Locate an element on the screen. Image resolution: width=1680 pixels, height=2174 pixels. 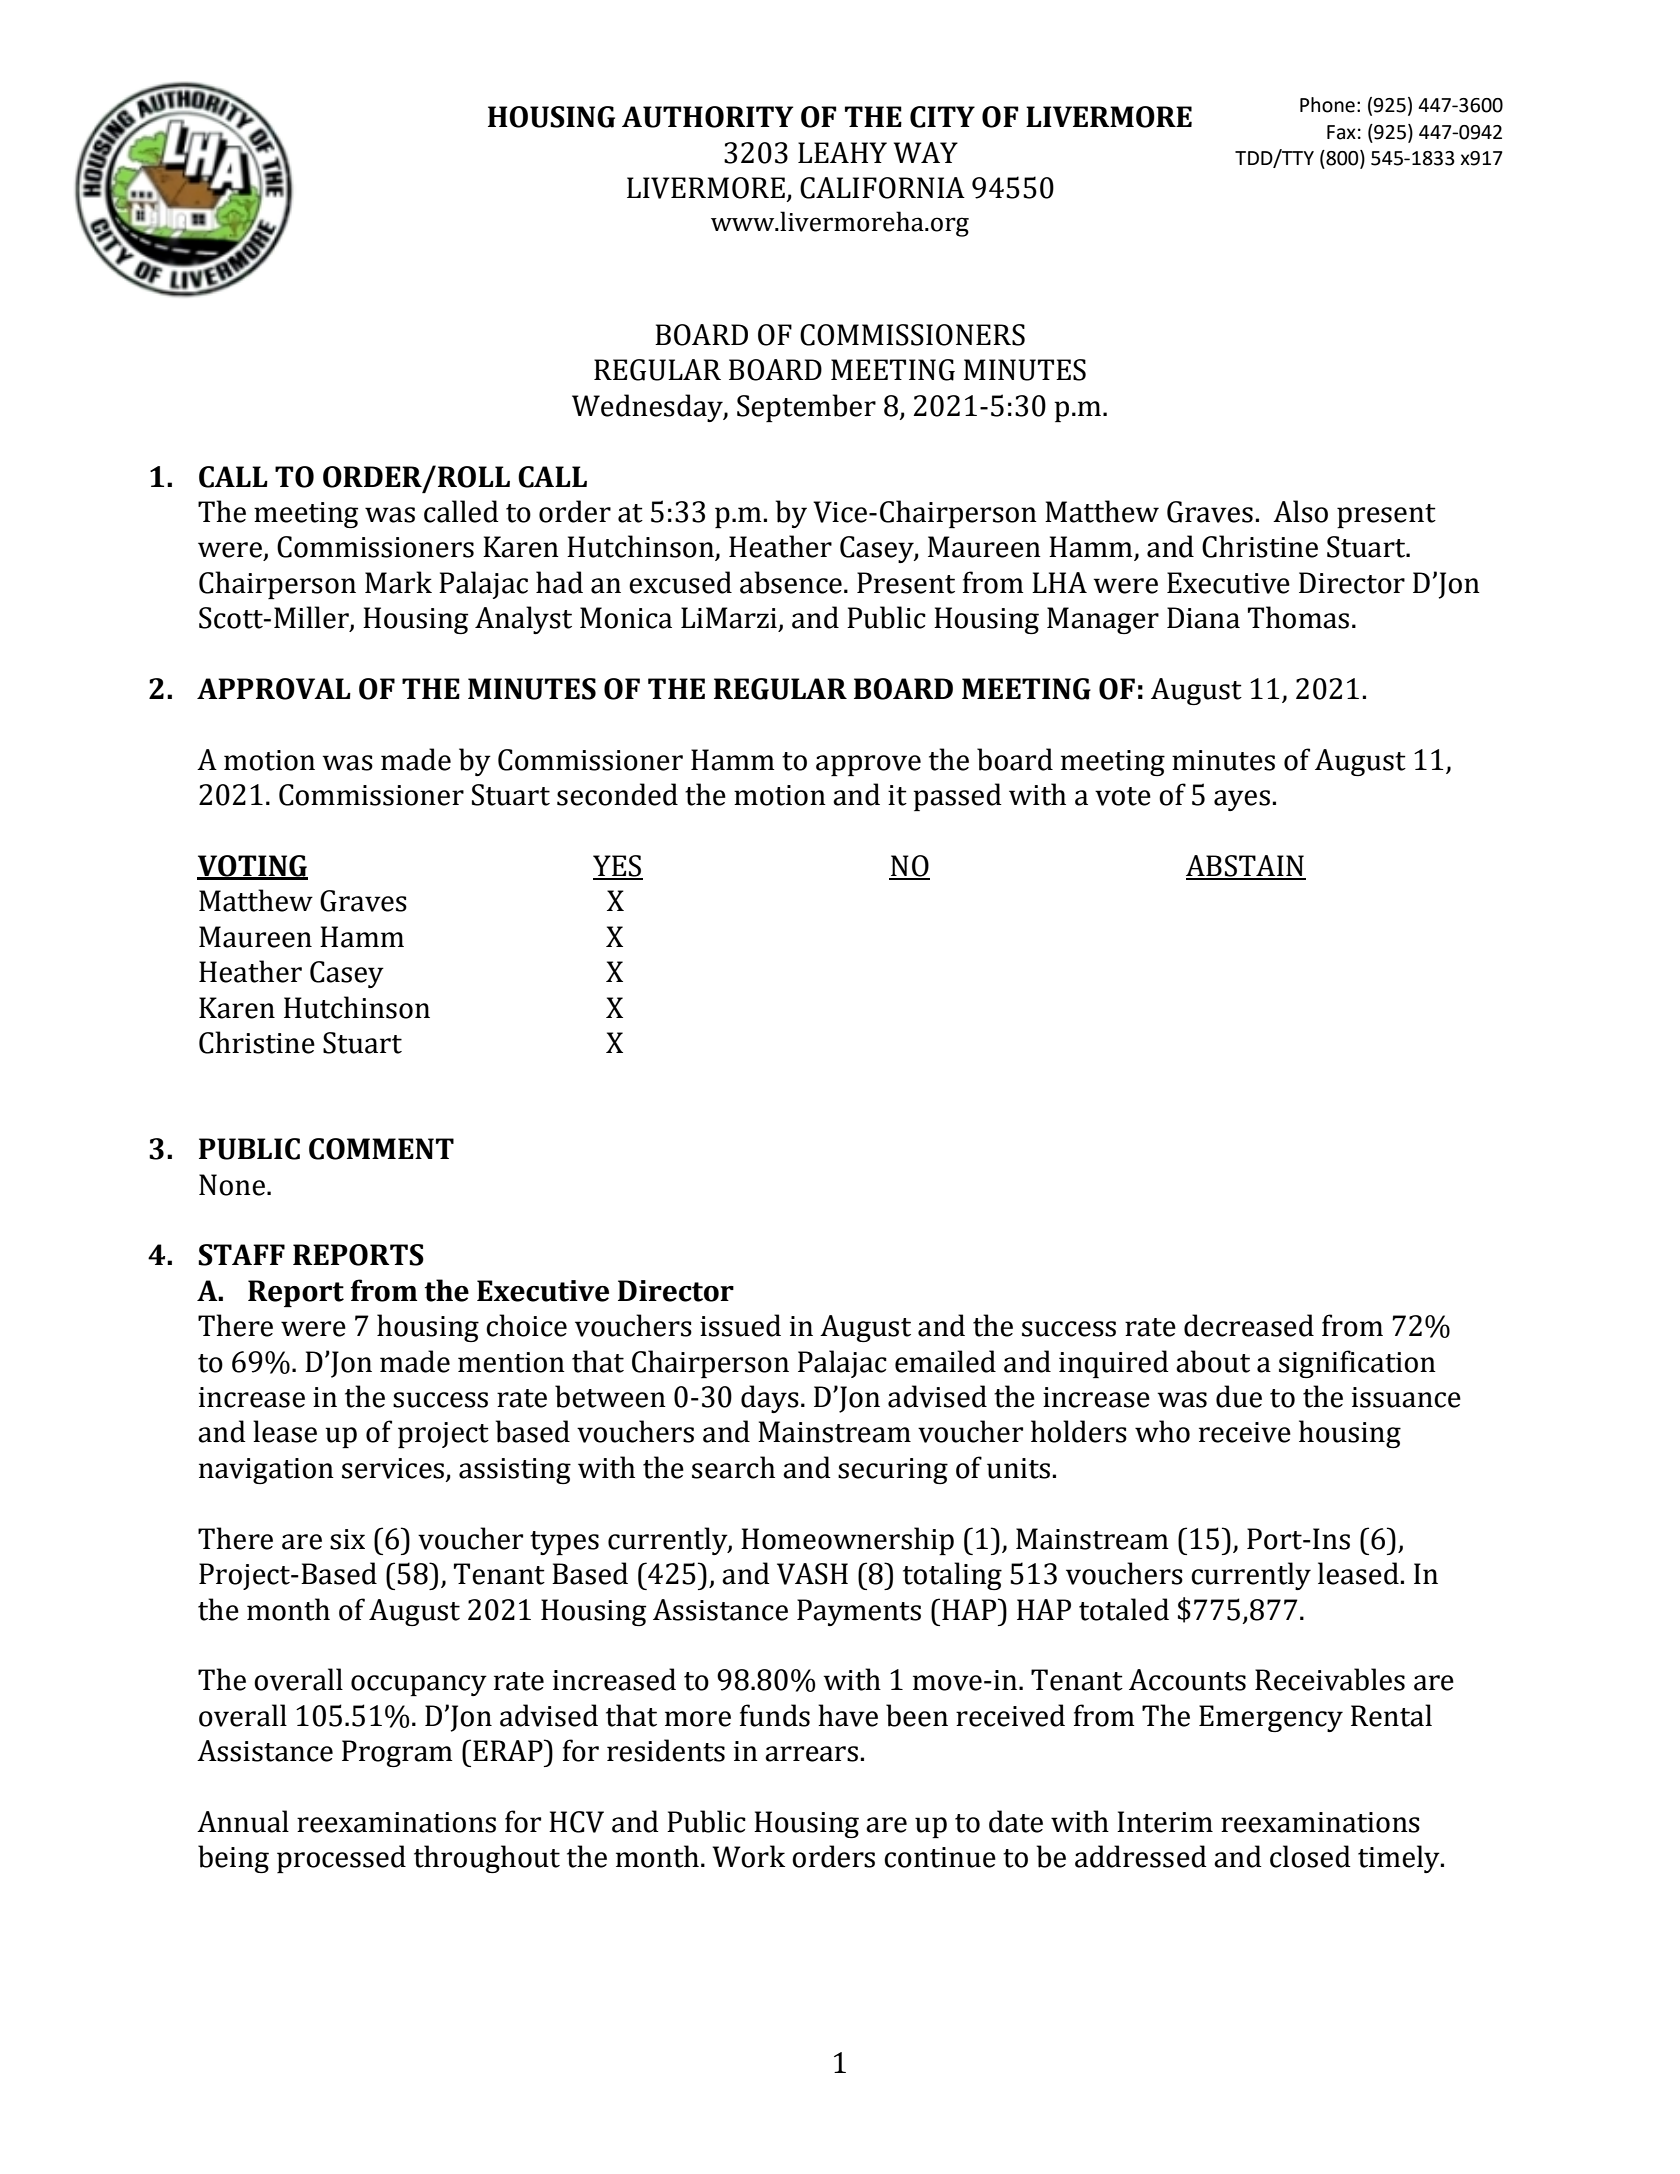
COMMENT is located at coordinates (381, 1149).
